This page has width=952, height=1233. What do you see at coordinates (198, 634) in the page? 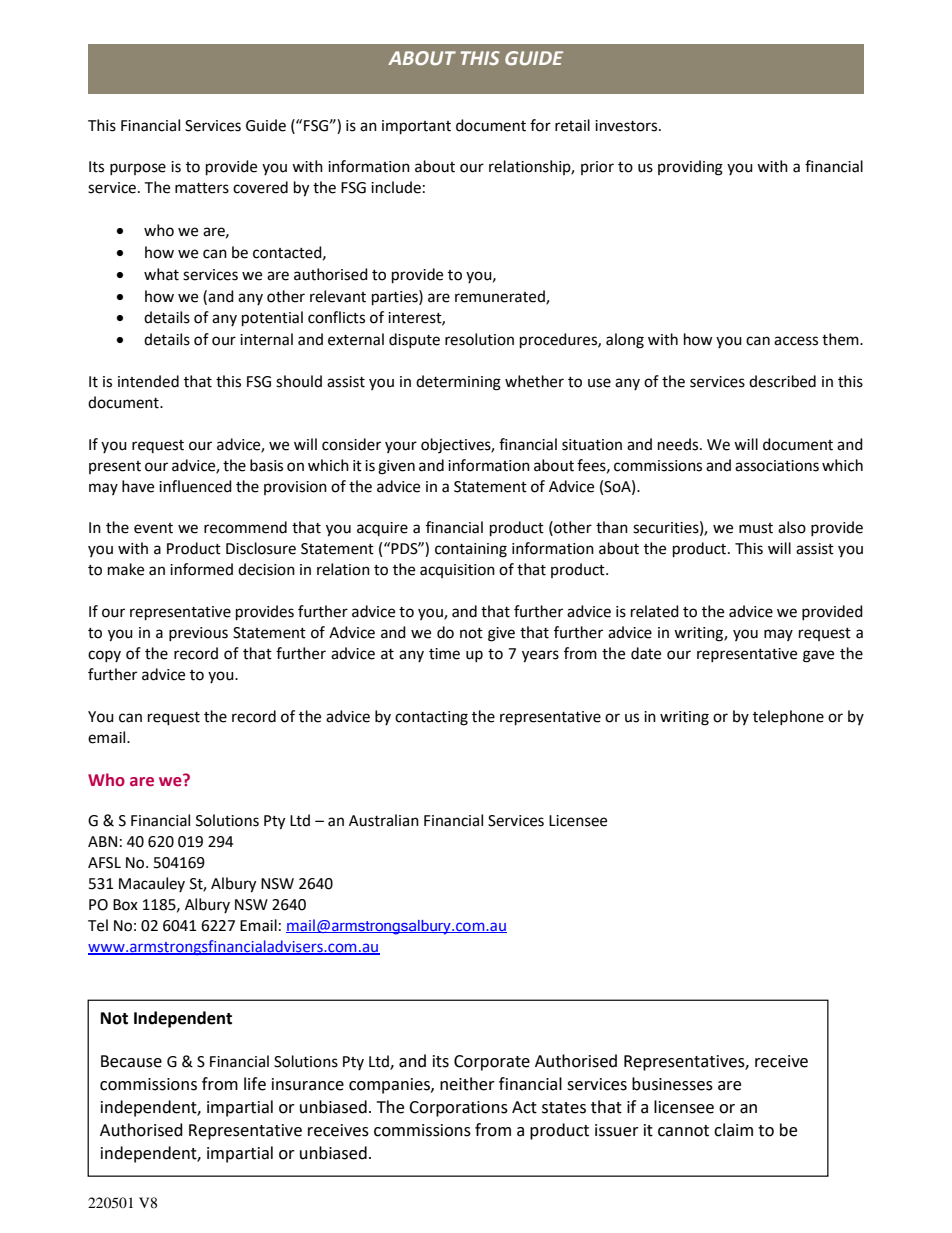
I see `previous` at bounding box center [198, 634].
